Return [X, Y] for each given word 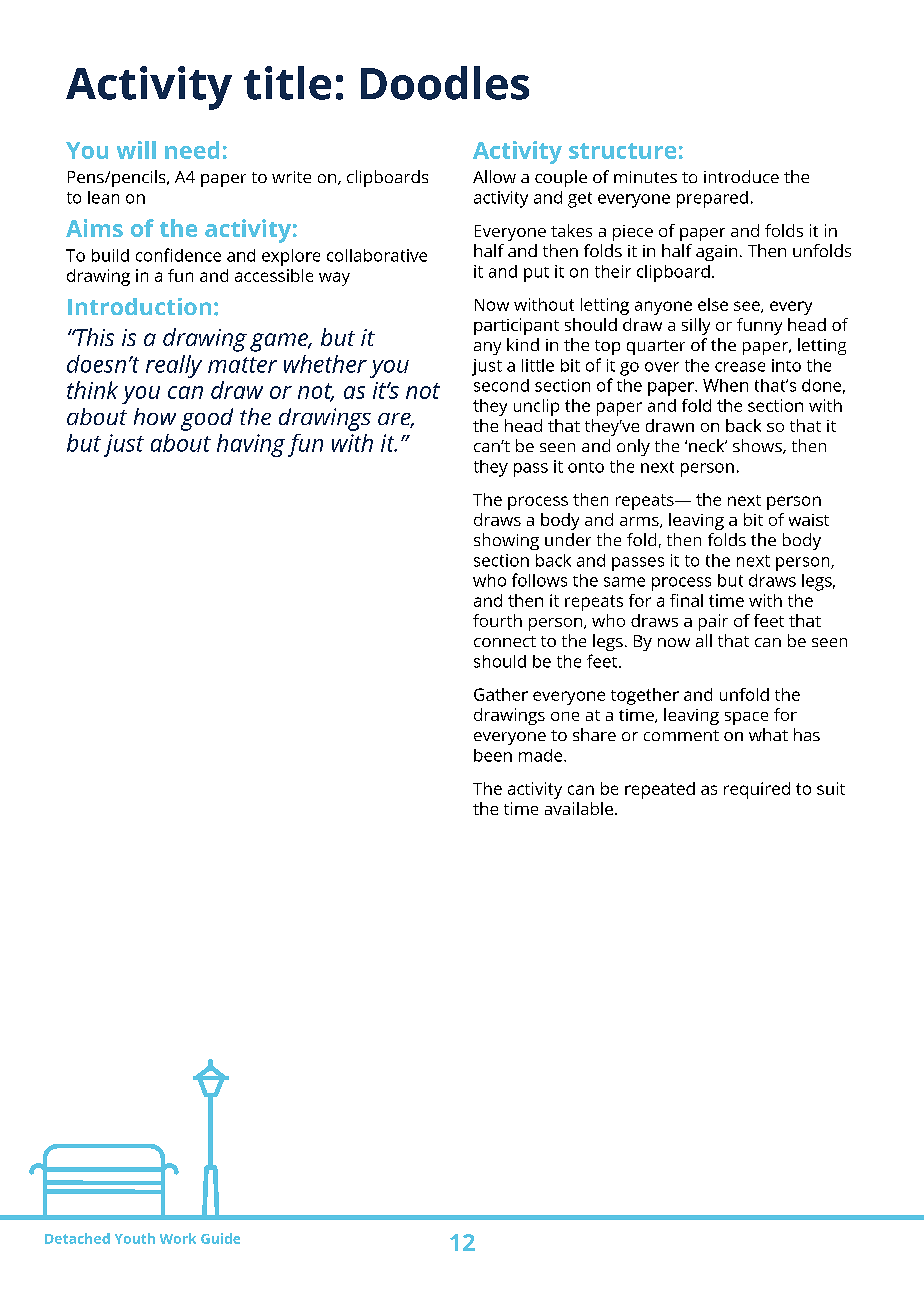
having [251, 445]
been [493, 755]
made [542, 755]
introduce [741, 176]
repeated [660, 790]
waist [809, 520]
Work [178, 1238]
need [192, 150]
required [757, 790]
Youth [135, 1238]
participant [516, 326]
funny [759, 326]
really [174, 366]
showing [506, 541]
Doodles [445, 83]
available [579, 808]
